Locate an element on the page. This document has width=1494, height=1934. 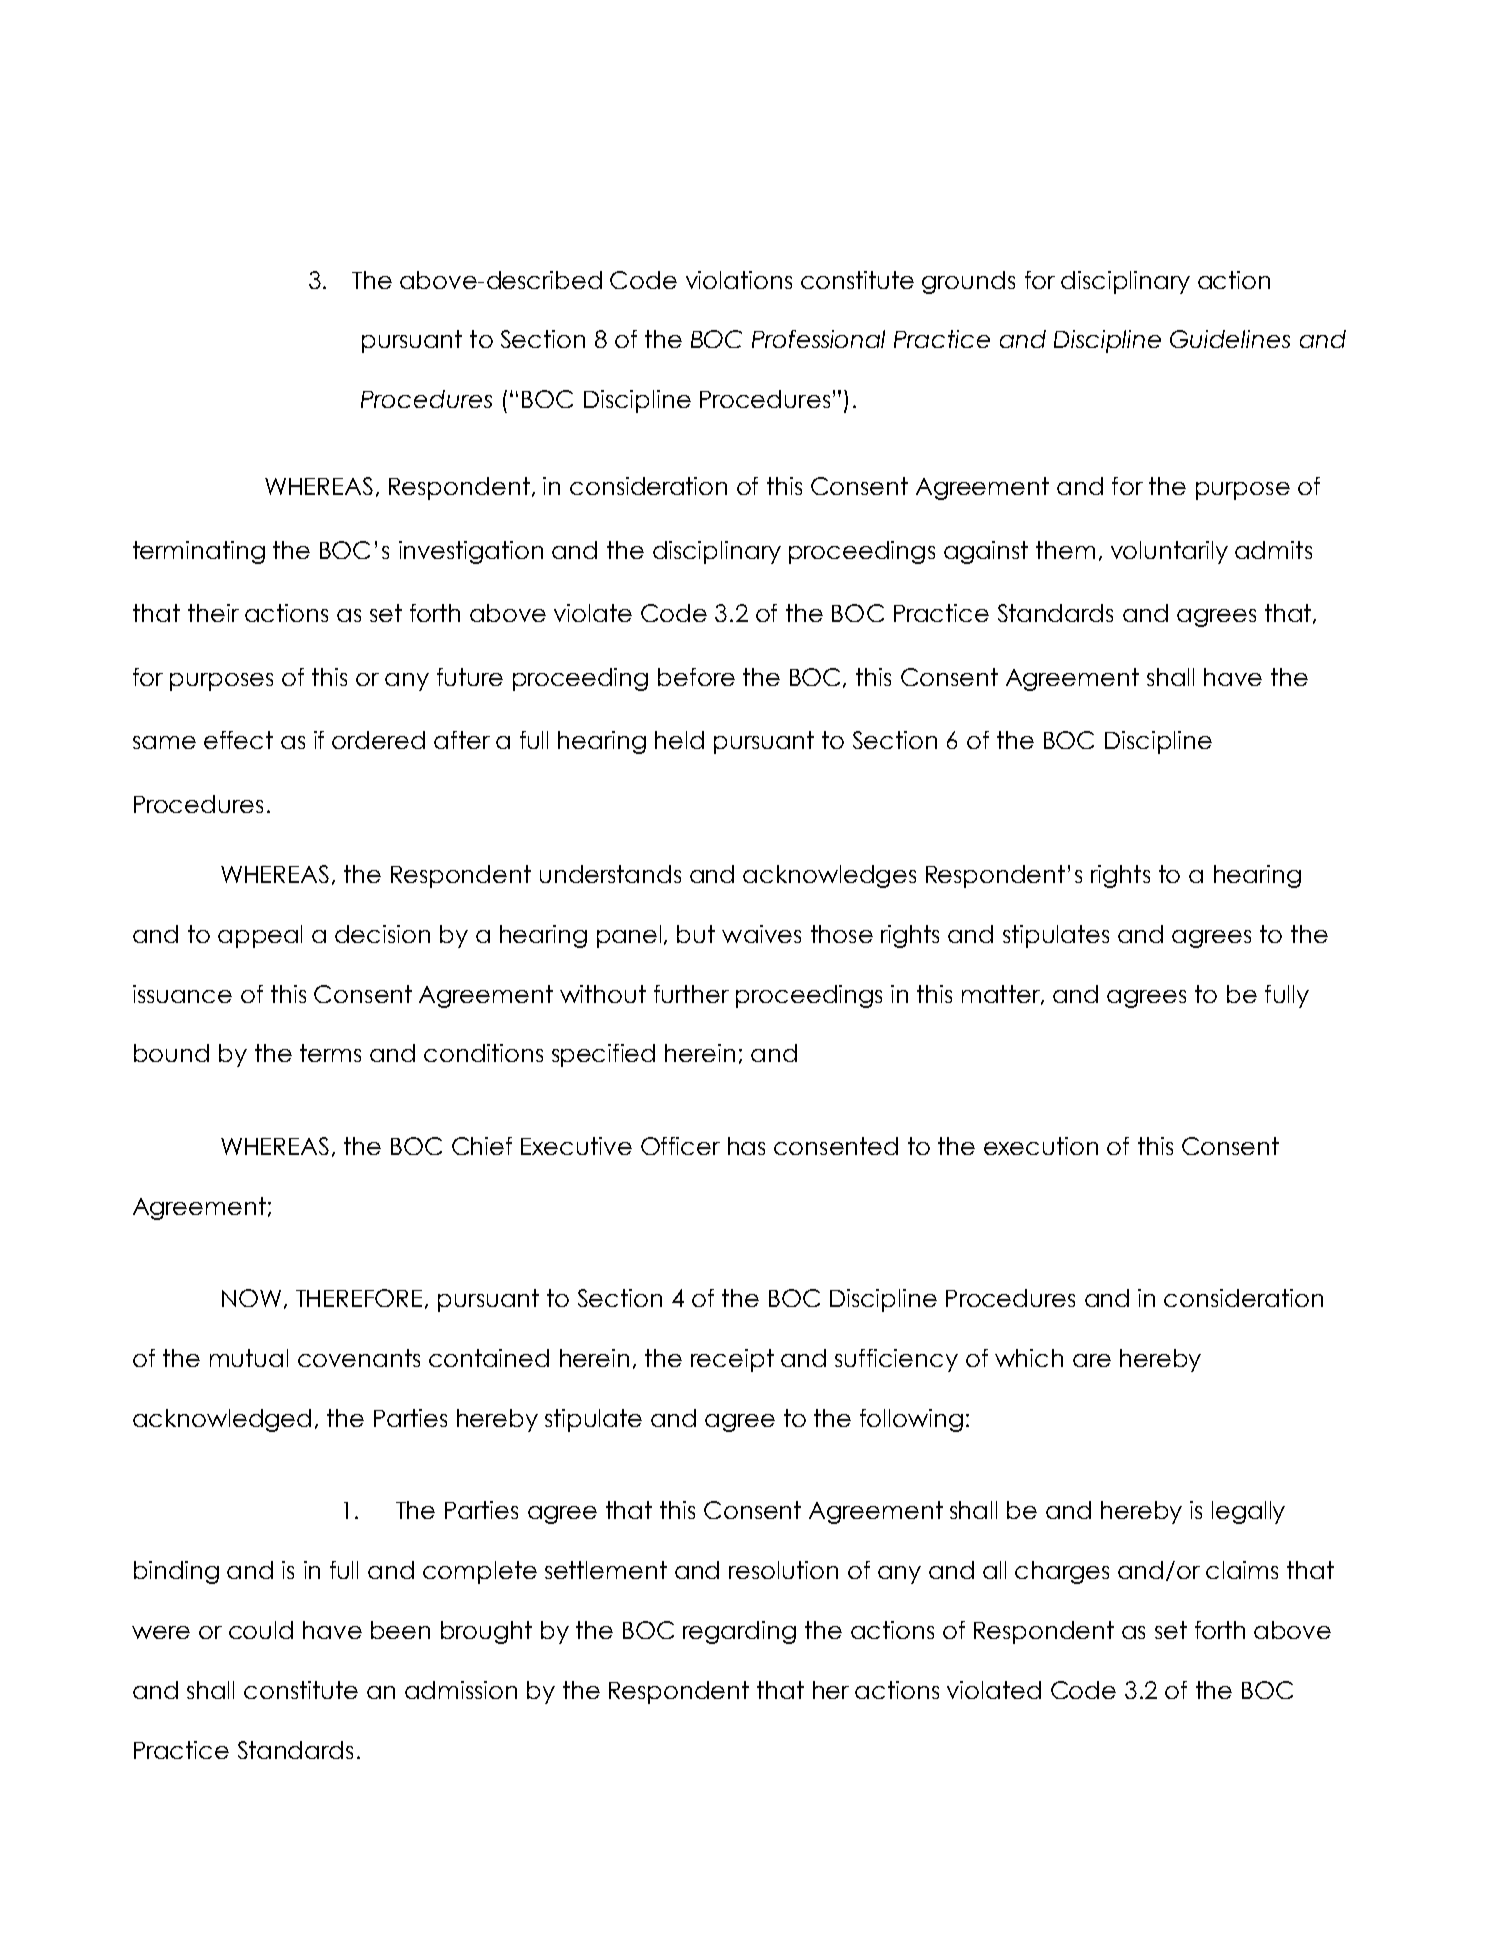
are is located at coordinates (1092, 1360).
